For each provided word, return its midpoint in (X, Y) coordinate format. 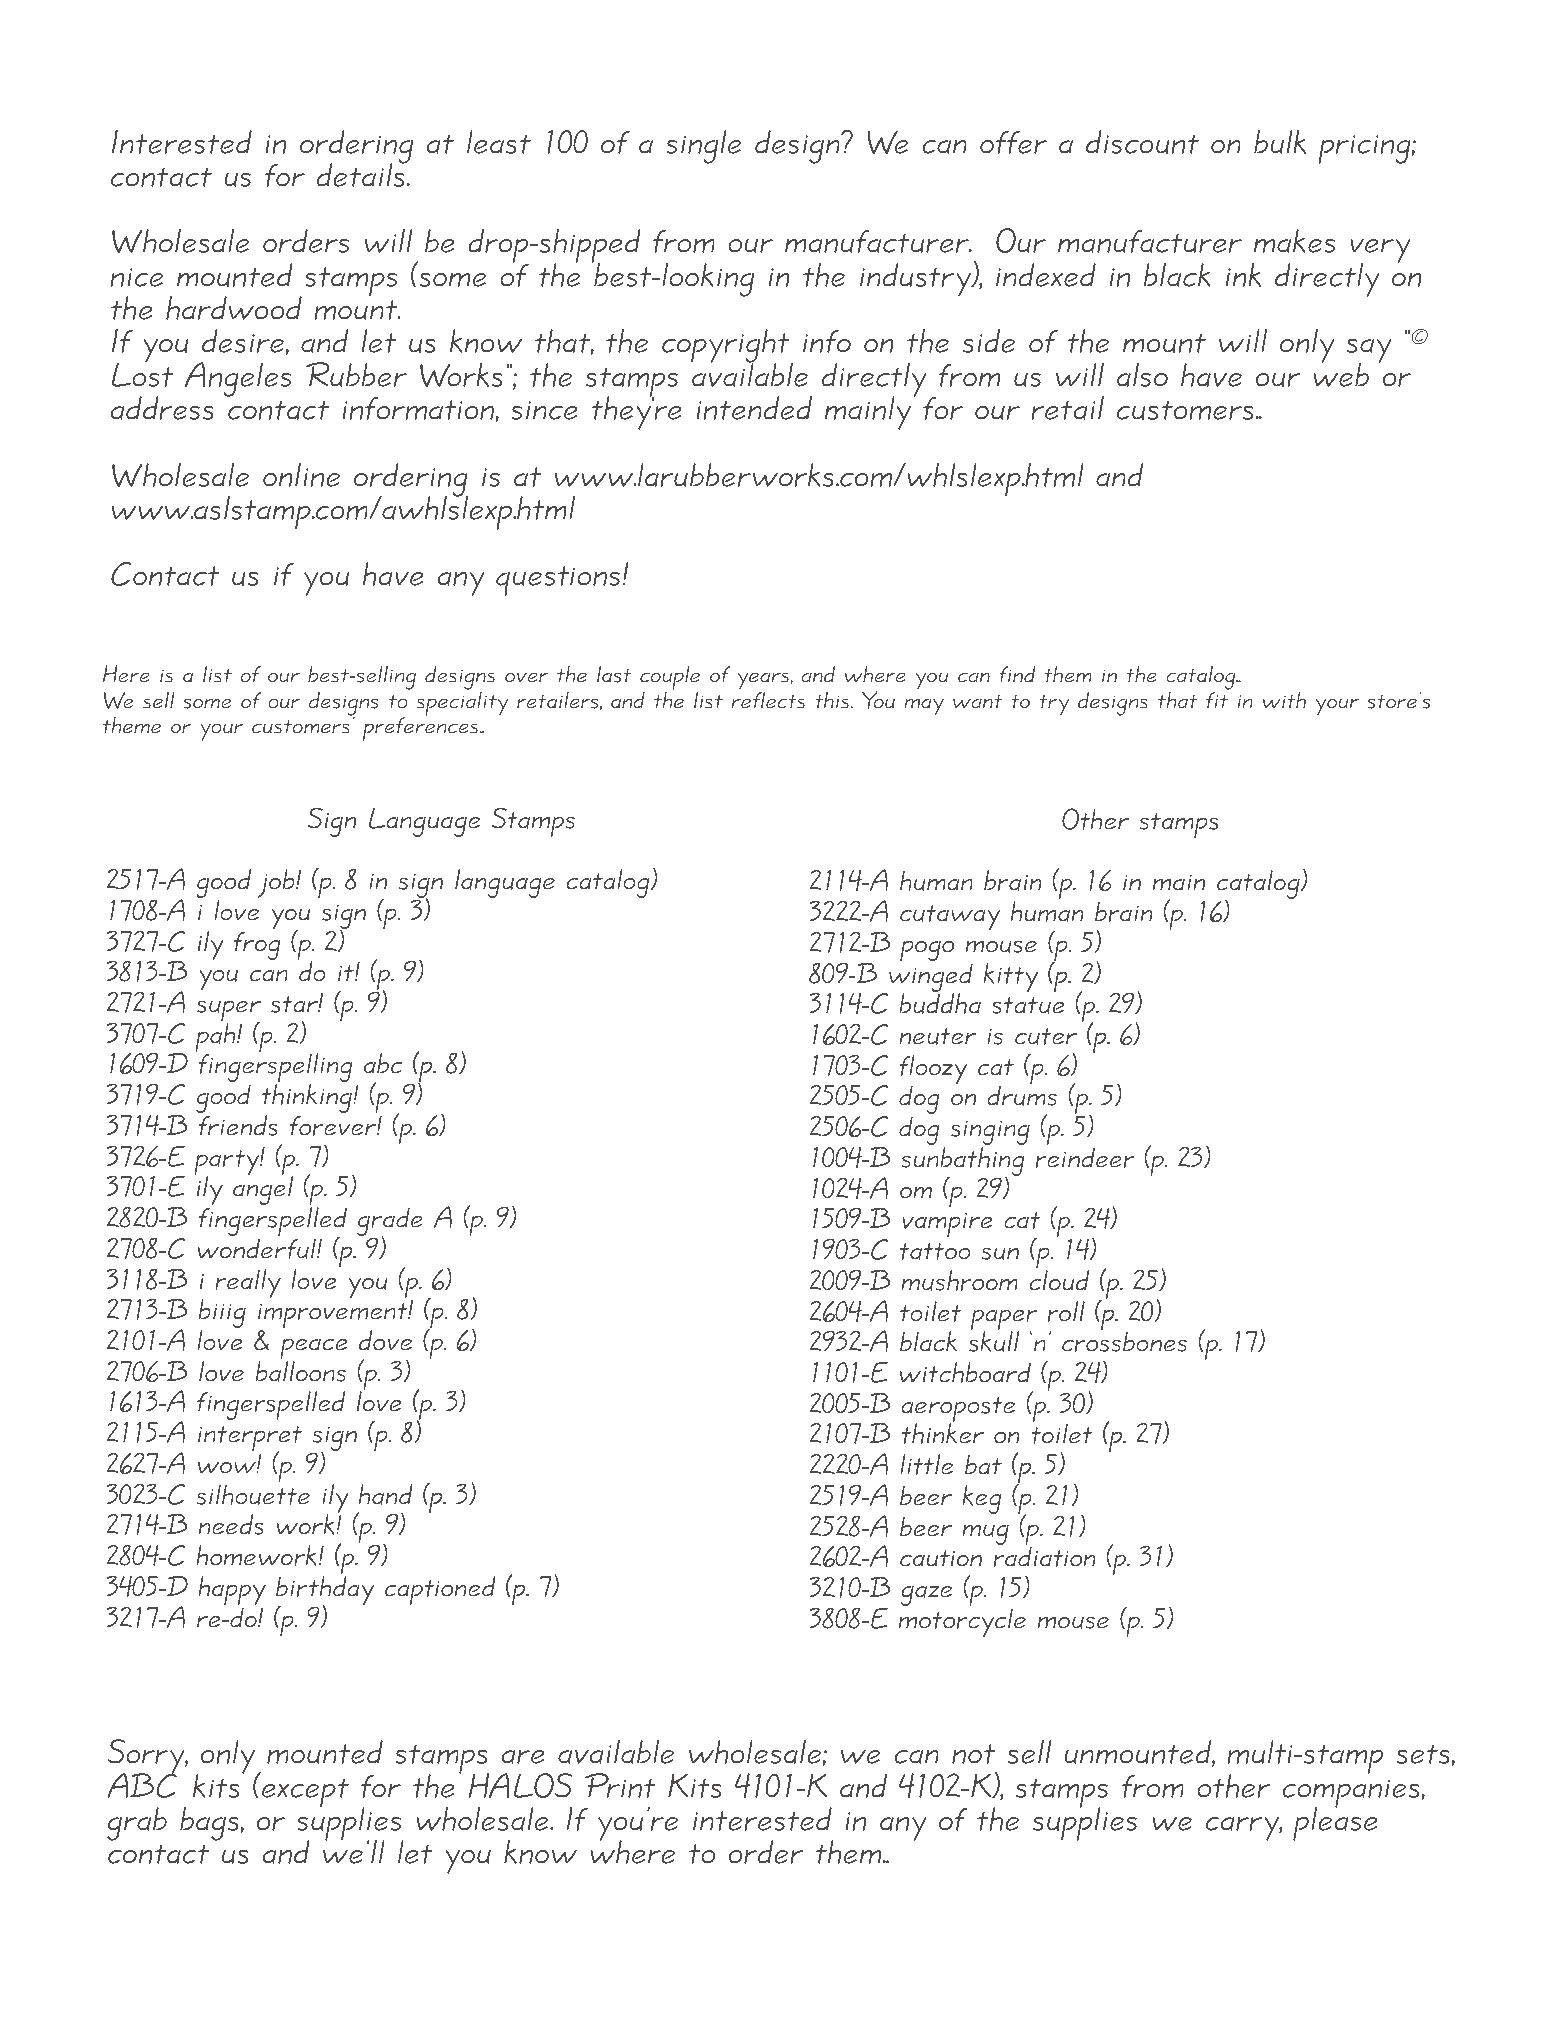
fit (1217, 700)
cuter (1046, 1036)
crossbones (1124, 1341)
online (301, 475)
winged (930, 979)
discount (1142, 142)
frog (257, 946)
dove (385, 1340)
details (362, 174)
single (704, 147)
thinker (943, 1433)
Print (620, 1785)
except (303, 1792)
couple (670, 678)
